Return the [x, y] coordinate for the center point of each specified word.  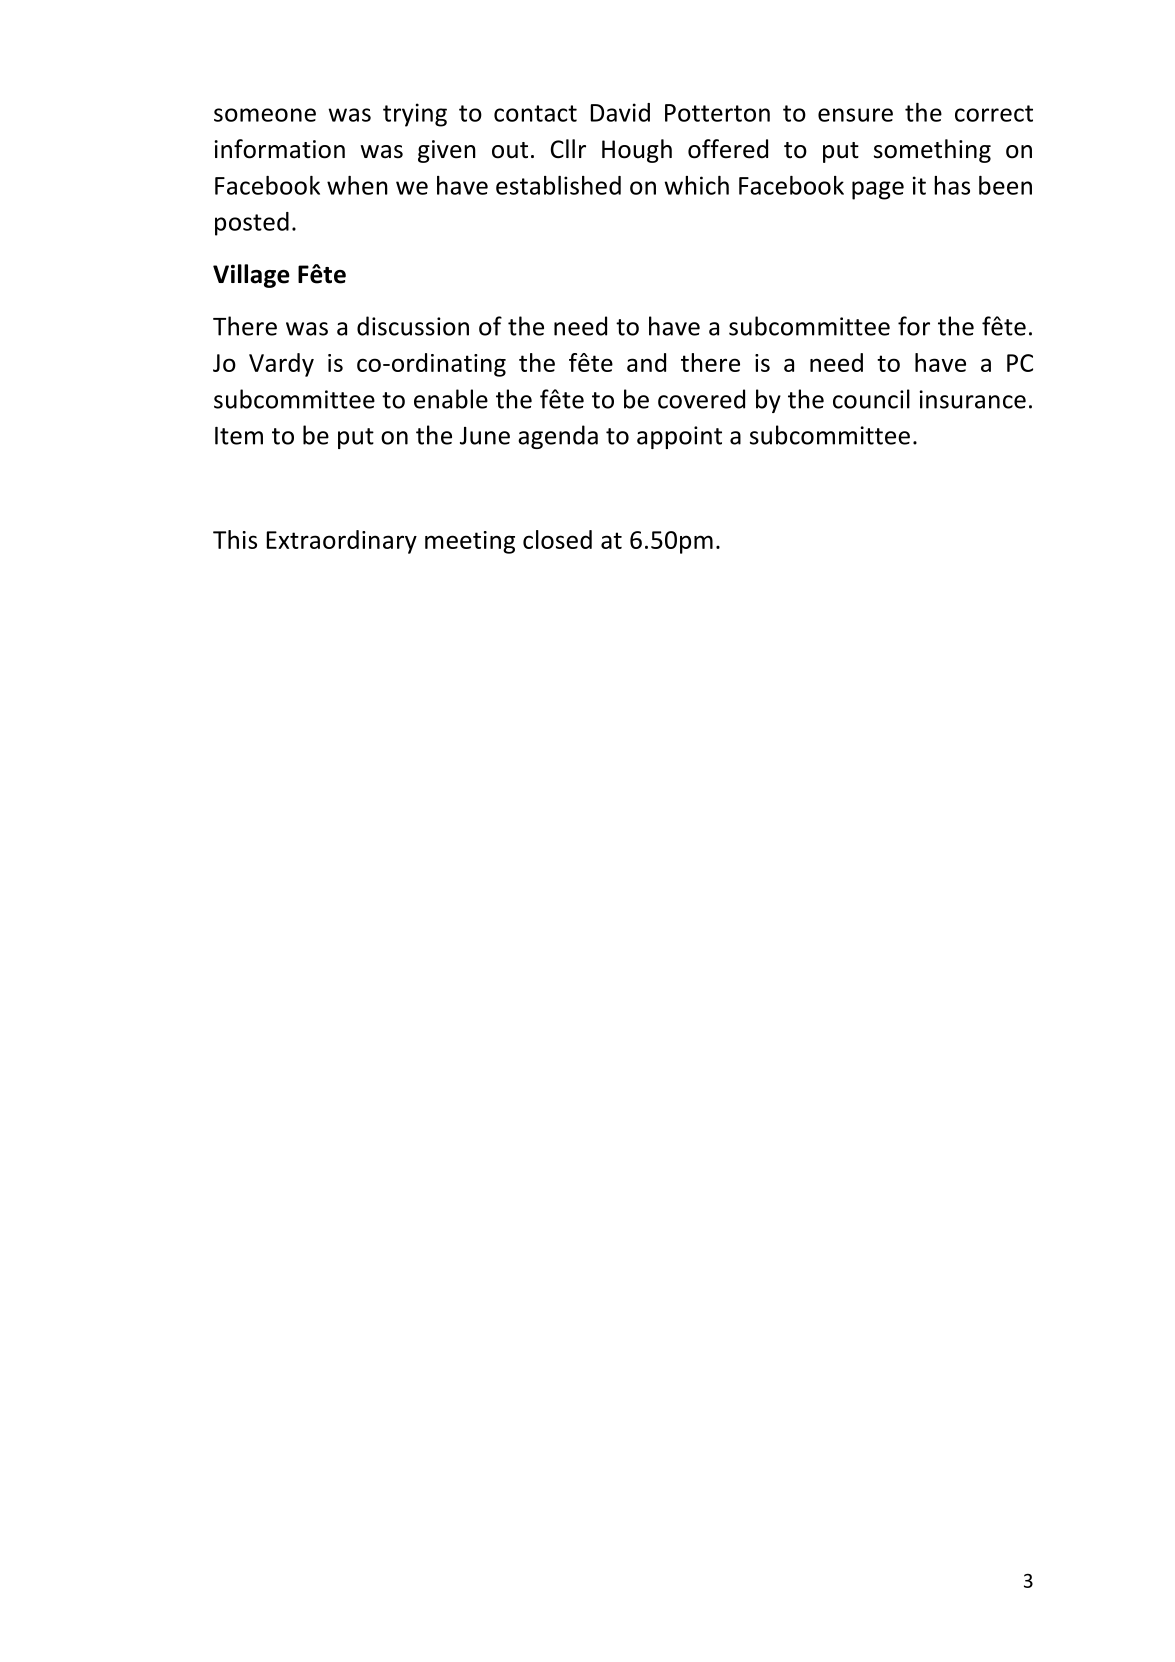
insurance [973, 399]
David [620, 112]
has [952, 185]
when [357, 185]
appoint [679, 437]
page [878, 190]
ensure [855, 115]
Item [239, 436]
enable [451, 399]
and [646, 362]
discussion [413, 326]
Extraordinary [342, 542]
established [558, 185]
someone [265, 115]
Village [251, 276]
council [871, 399]
